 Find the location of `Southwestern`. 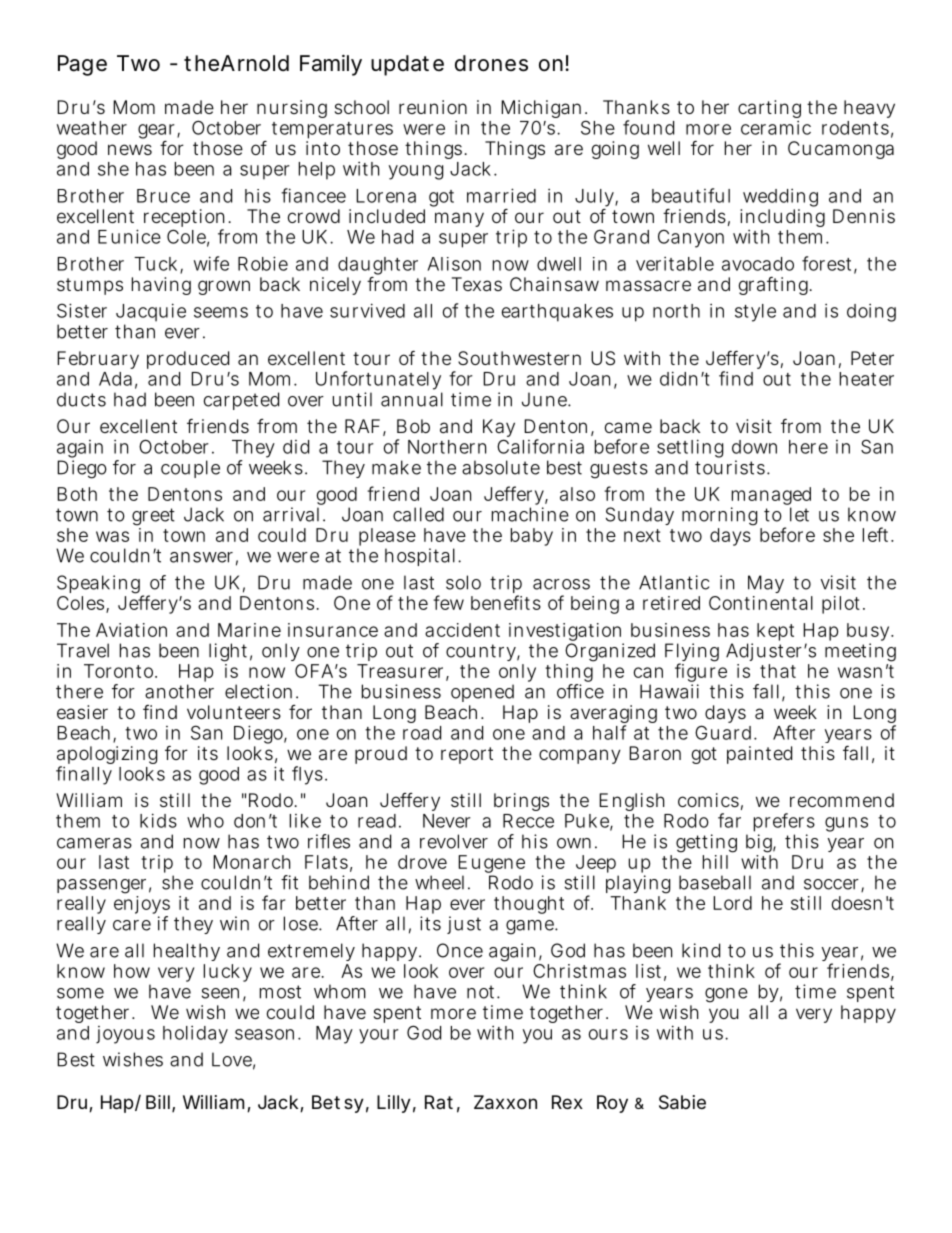

Southwestern is located at coordinates (519, 358).
